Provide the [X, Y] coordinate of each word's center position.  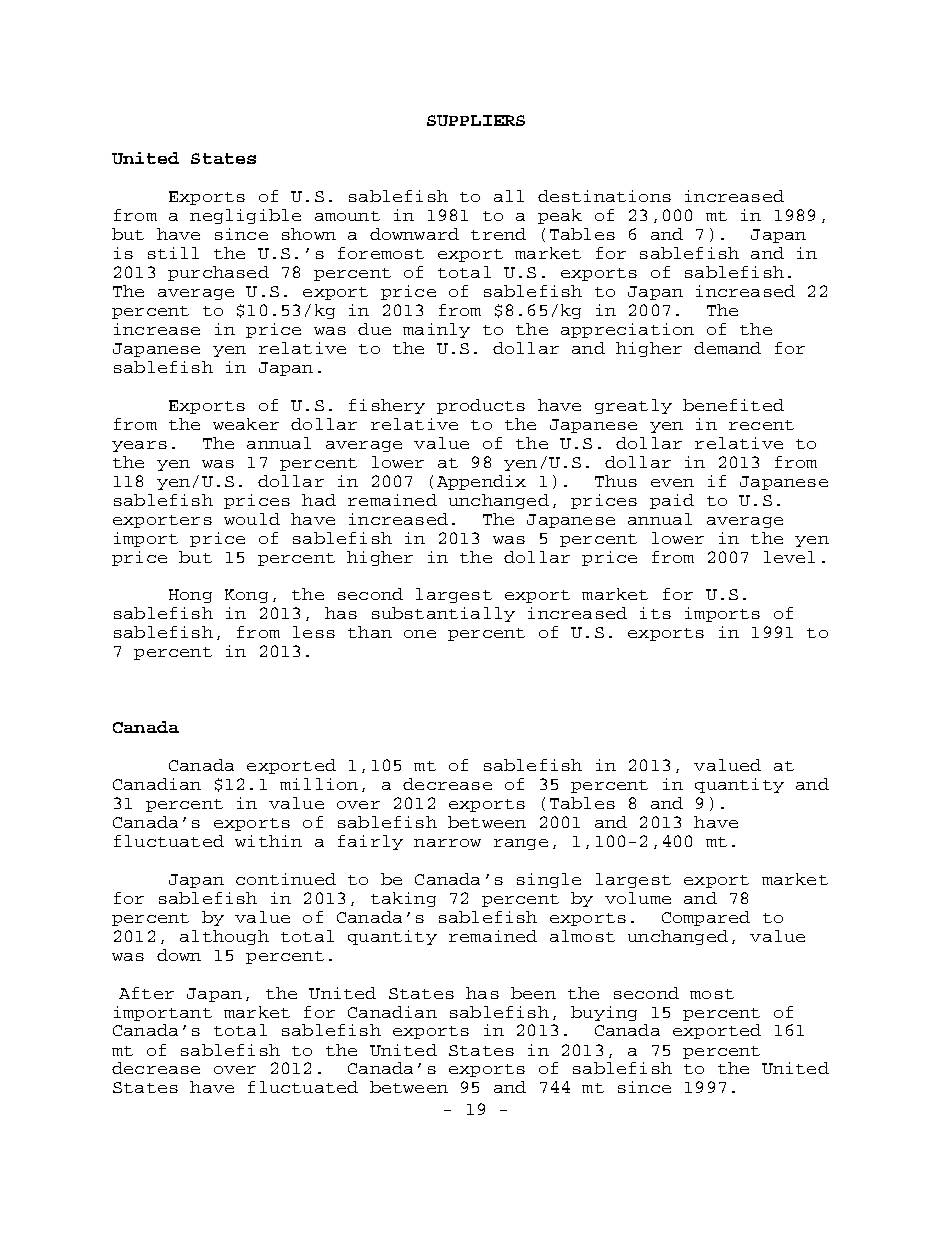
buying [604, 1013]
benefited [733, 405]
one [420, 634]
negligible [245, 216]
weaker [246, 424]
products [481, 406]
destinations [604, 196]
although [224, 937]
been [533, 993]
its [655, 613]
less [314, 632]
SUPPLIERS [476, 120]
